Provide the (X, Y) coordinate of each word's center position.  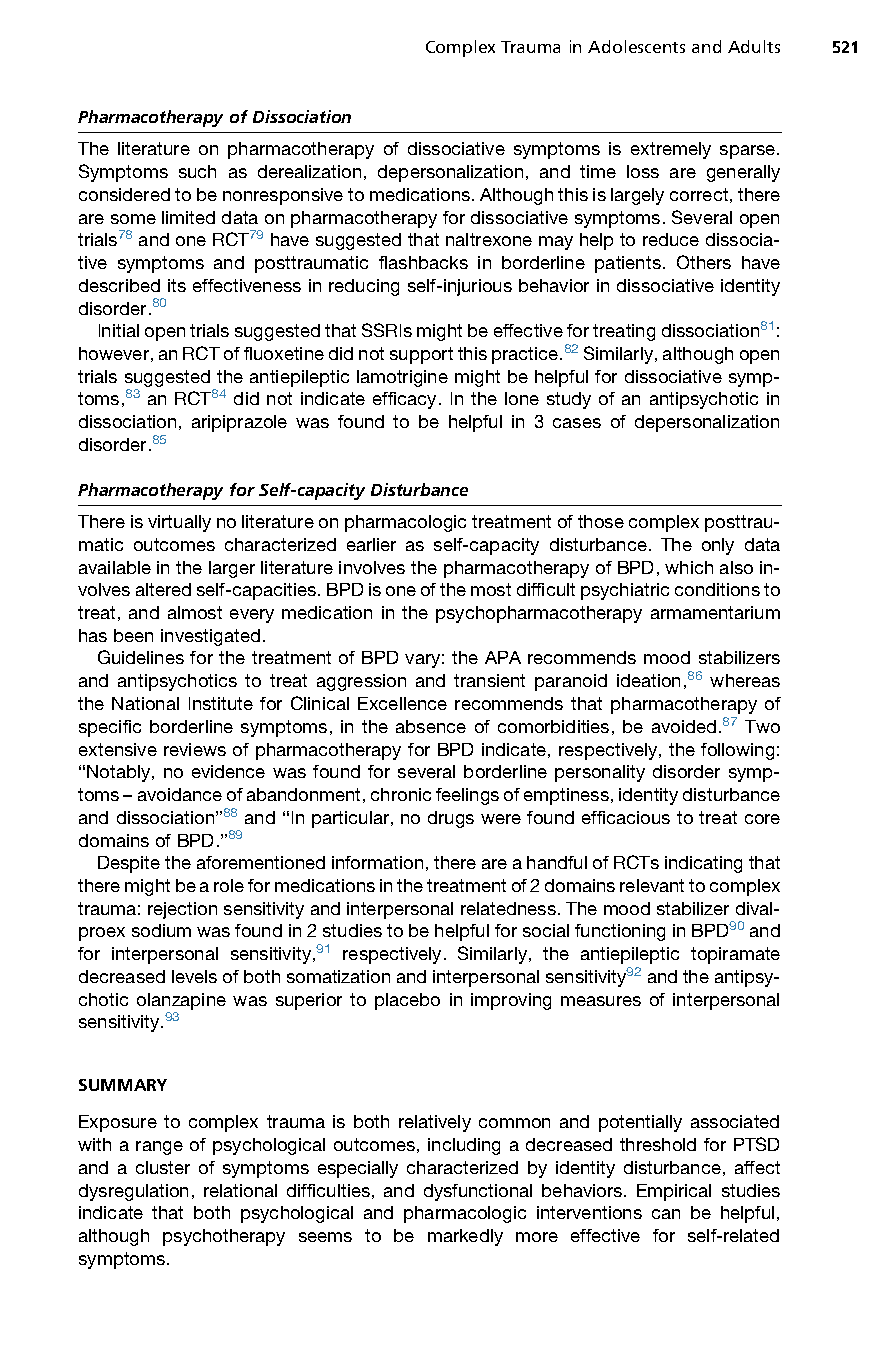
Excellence (402, 703)
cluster (163, 1167)
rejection (182, 910)
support (421, 355)
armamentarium (715, 612)
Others (704, 262)
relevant (652, 885)
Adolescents (636, 46)
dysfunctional (478, 1192)
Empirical (674, 1192)
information (377, 862)
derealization (309, 171)
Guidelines (141, 657)
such (197, 171)
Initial (119, 330)
